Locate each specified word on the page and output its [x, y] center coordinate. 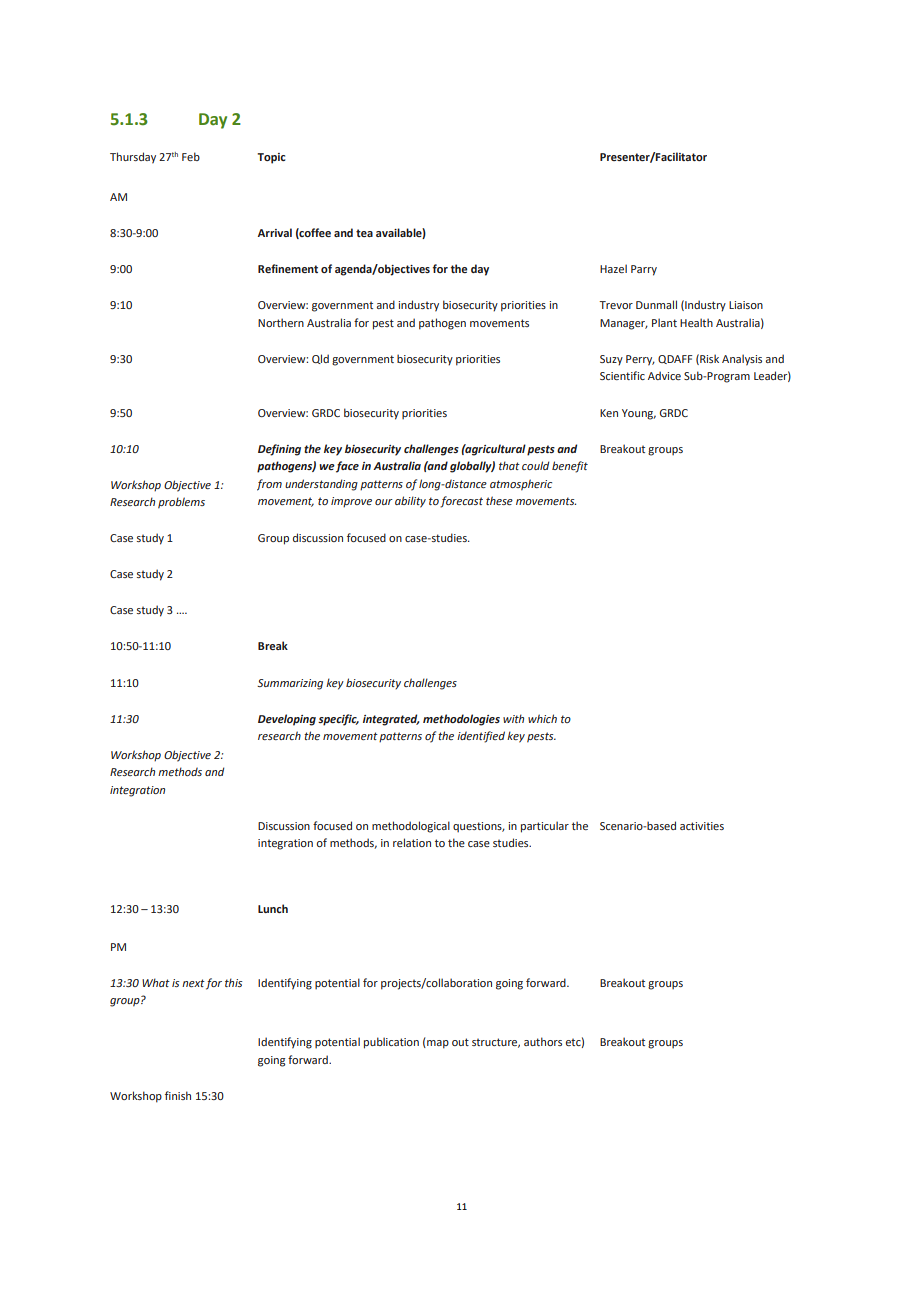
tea [364, 233]
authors [543, 1041]
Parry [644, 270]
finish [178, 1095]
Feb [191, 156]
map [437, 1044]
